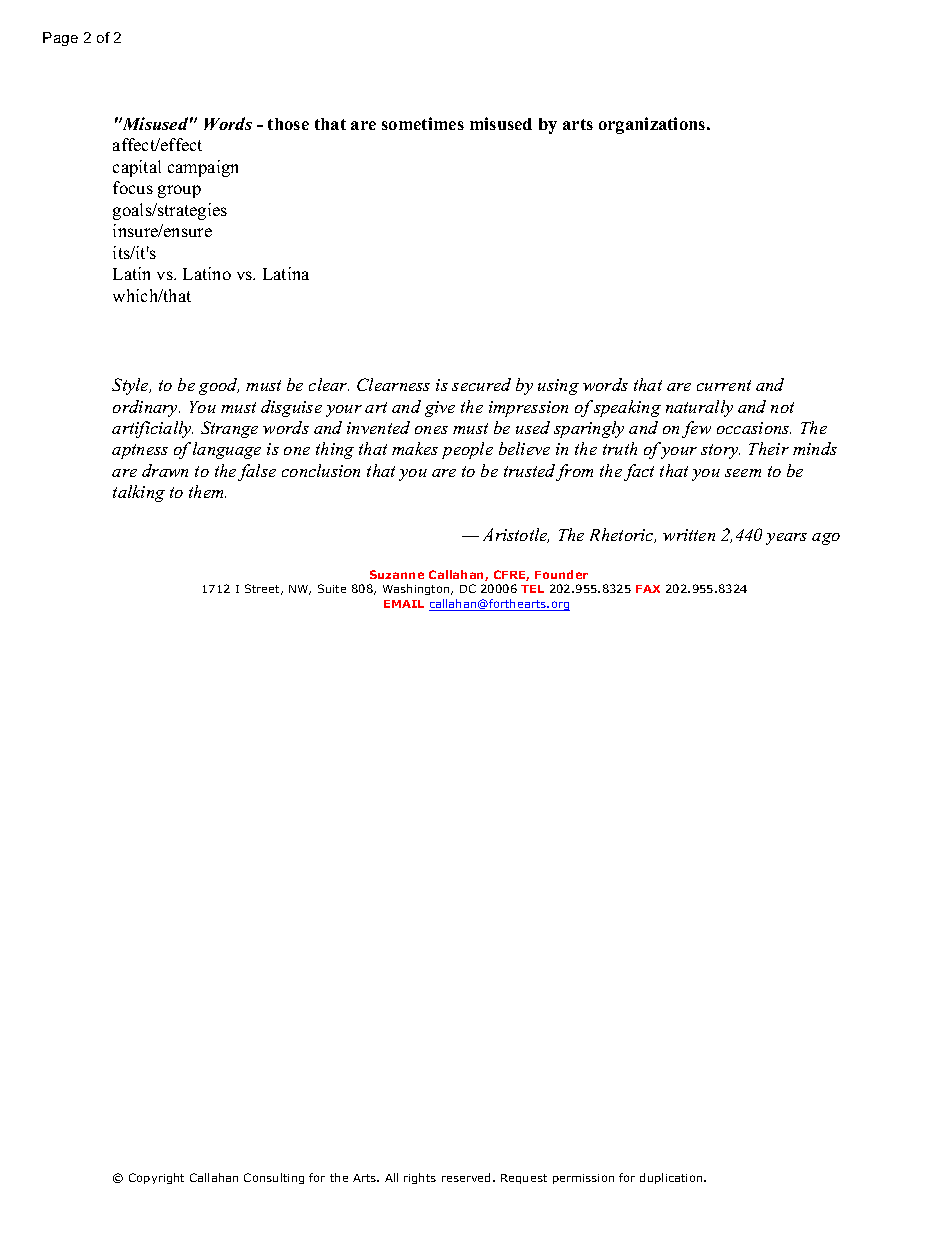 The image size is (952, 1233). What do you see at coordinates (468, 1177) in the document?
I see `reserved` at bounding box center [468, 1177].
